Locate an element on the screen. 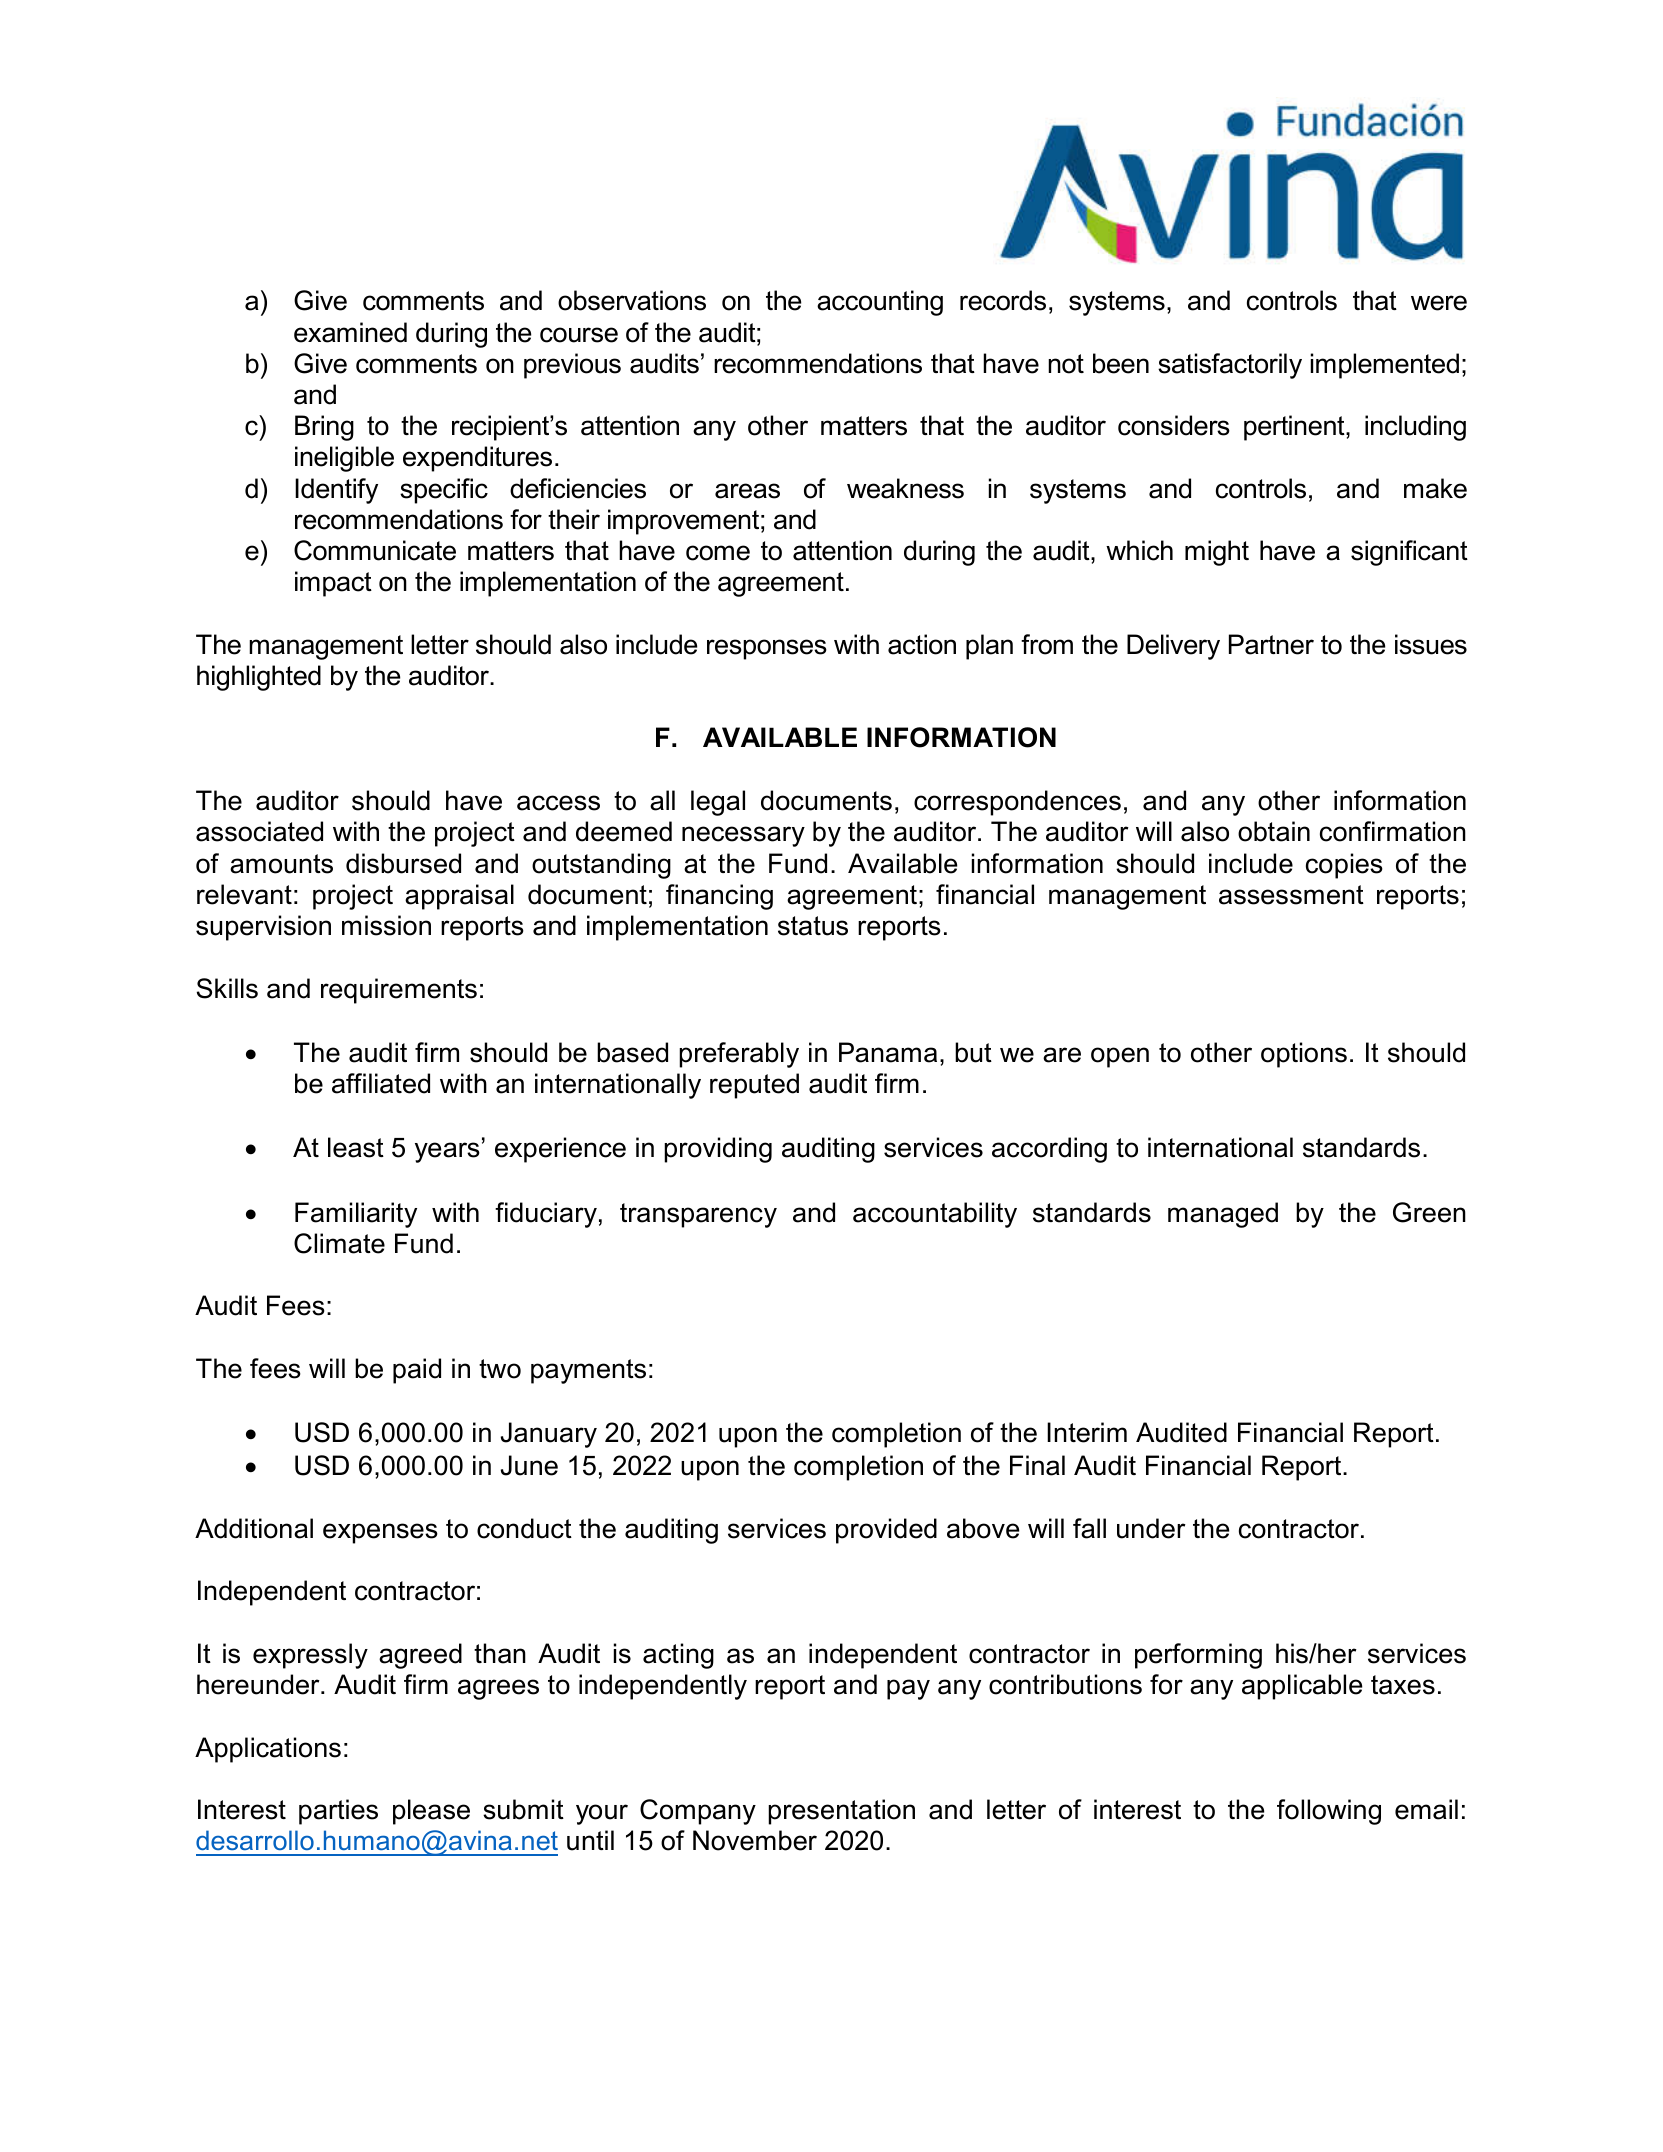 This screenshot has height=2152, width=1663. parties is located at coordinates (338, 1812).
